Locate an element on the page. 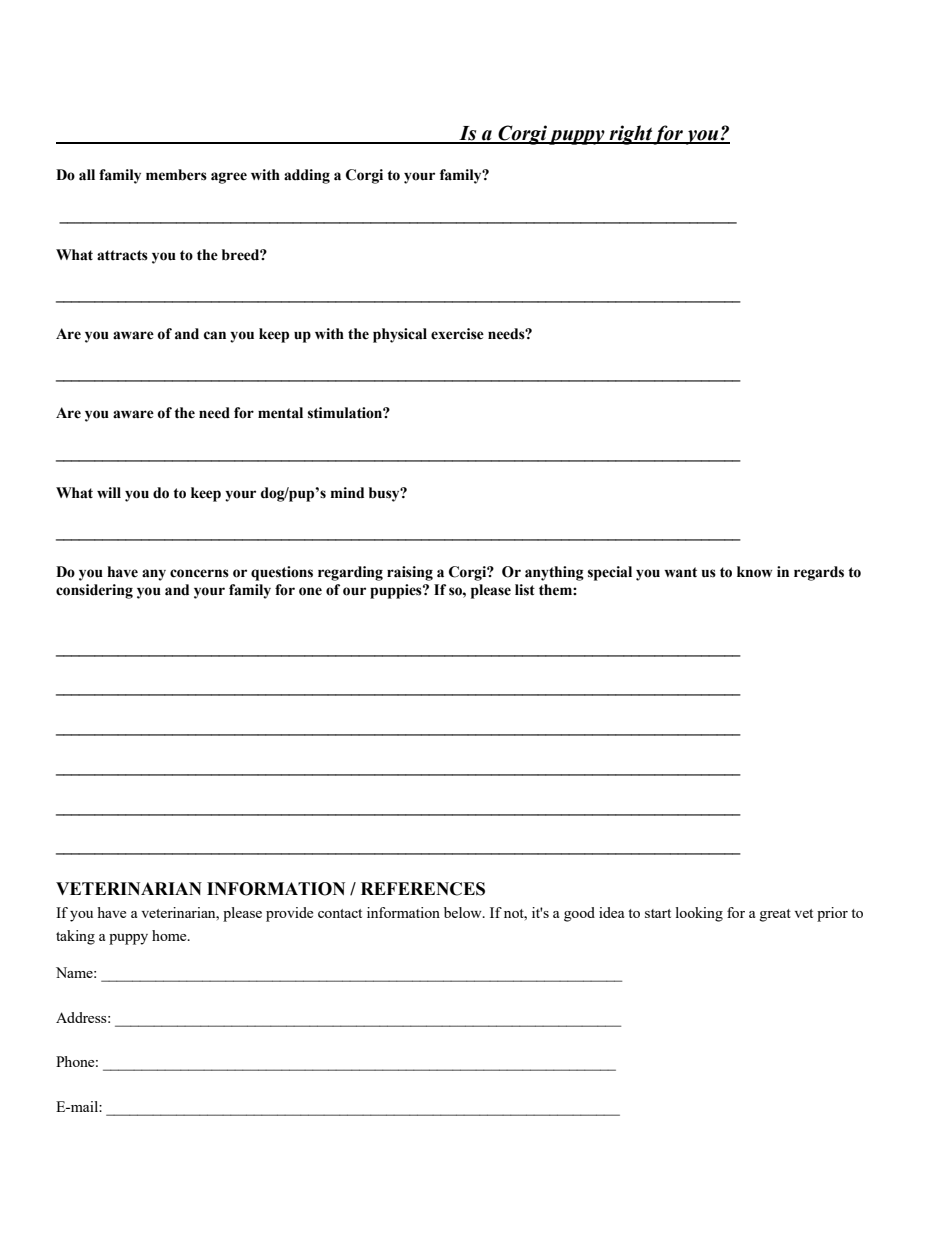 The height and width of the page is (1233, 952). know is located at coordinates (754, 572).
